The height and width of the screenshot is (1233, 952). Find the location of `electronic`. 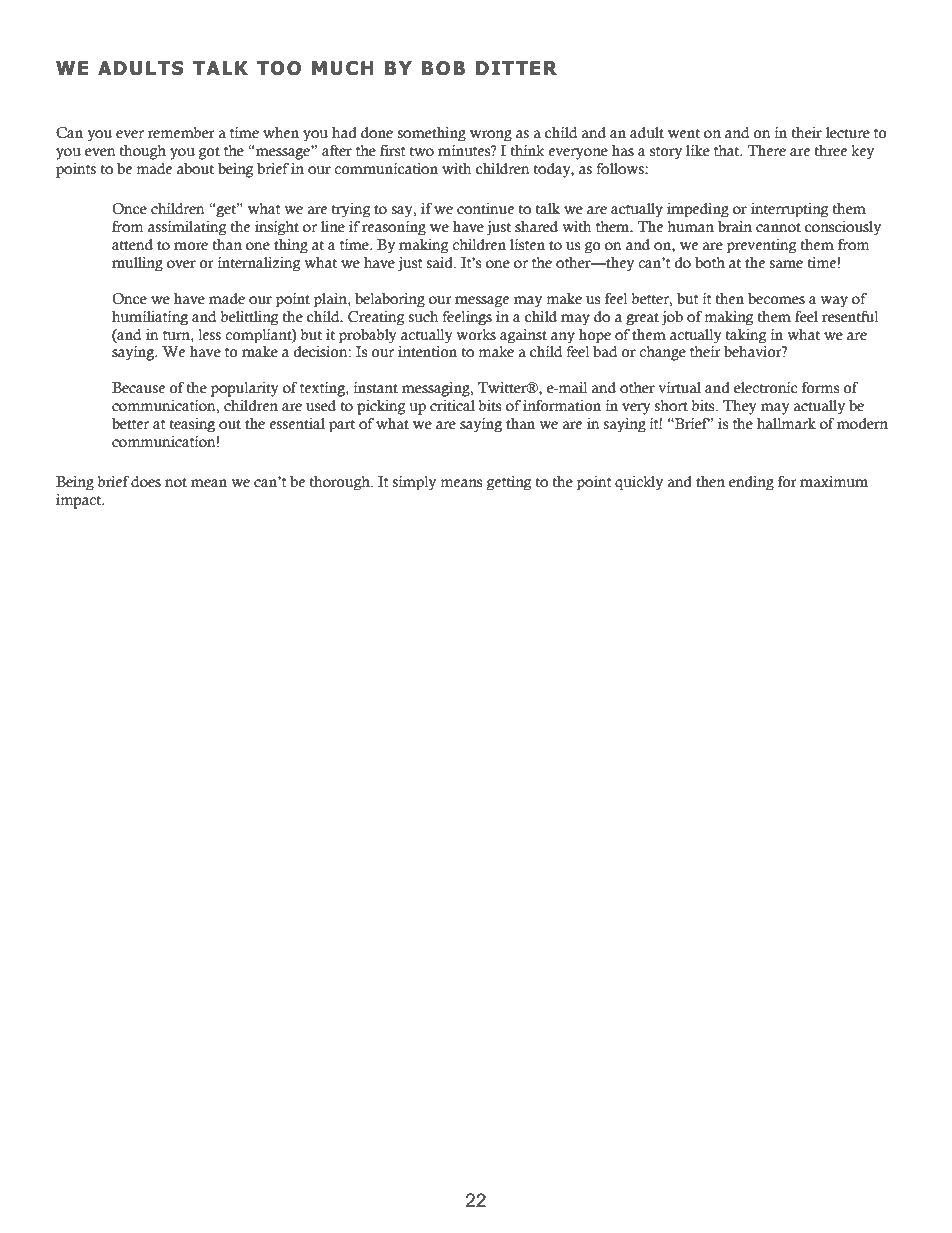

electronic is located at coordinates (766, 388).
